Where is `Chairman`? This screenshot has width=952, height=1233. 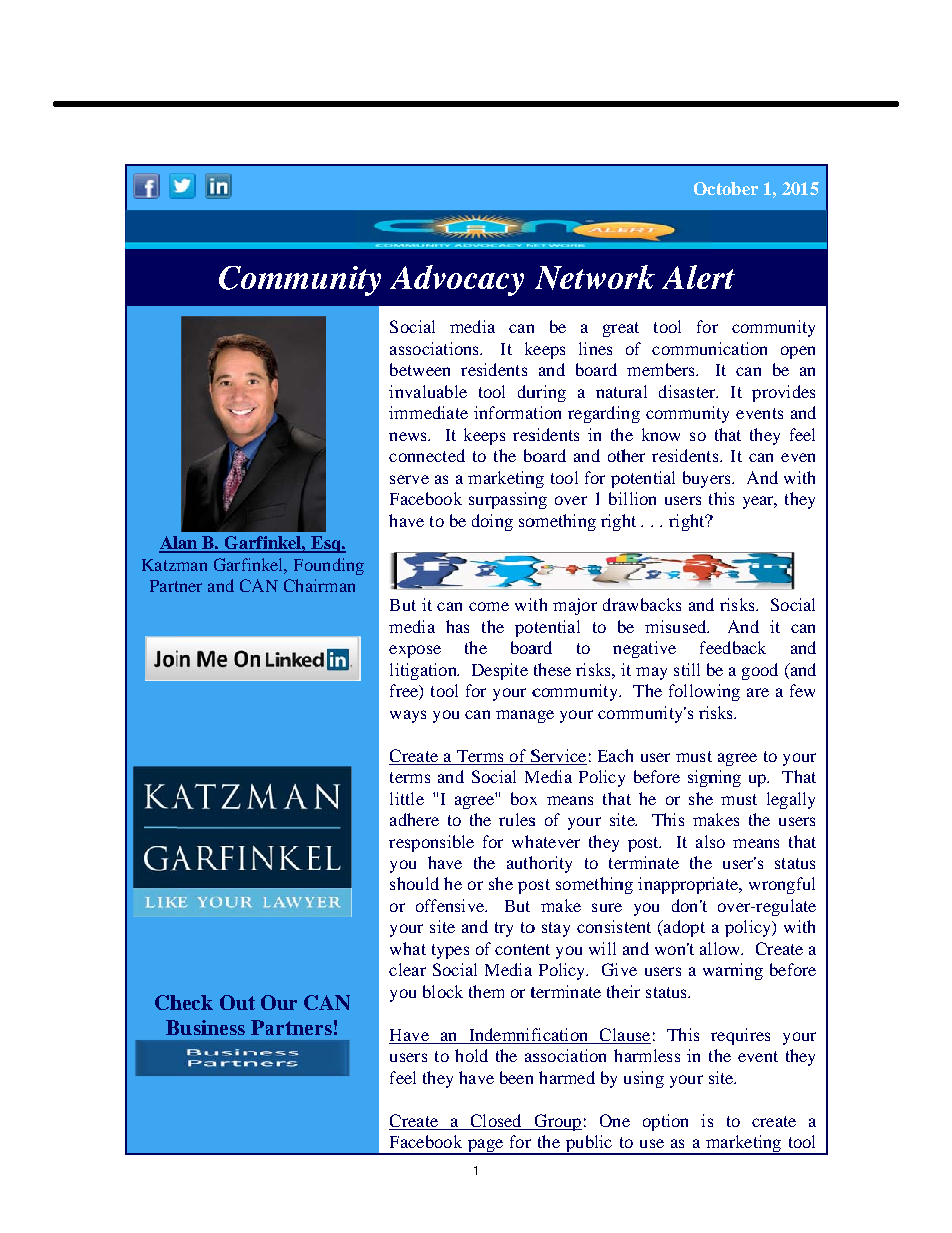 Chairman is located at coordinates (319, 585).
